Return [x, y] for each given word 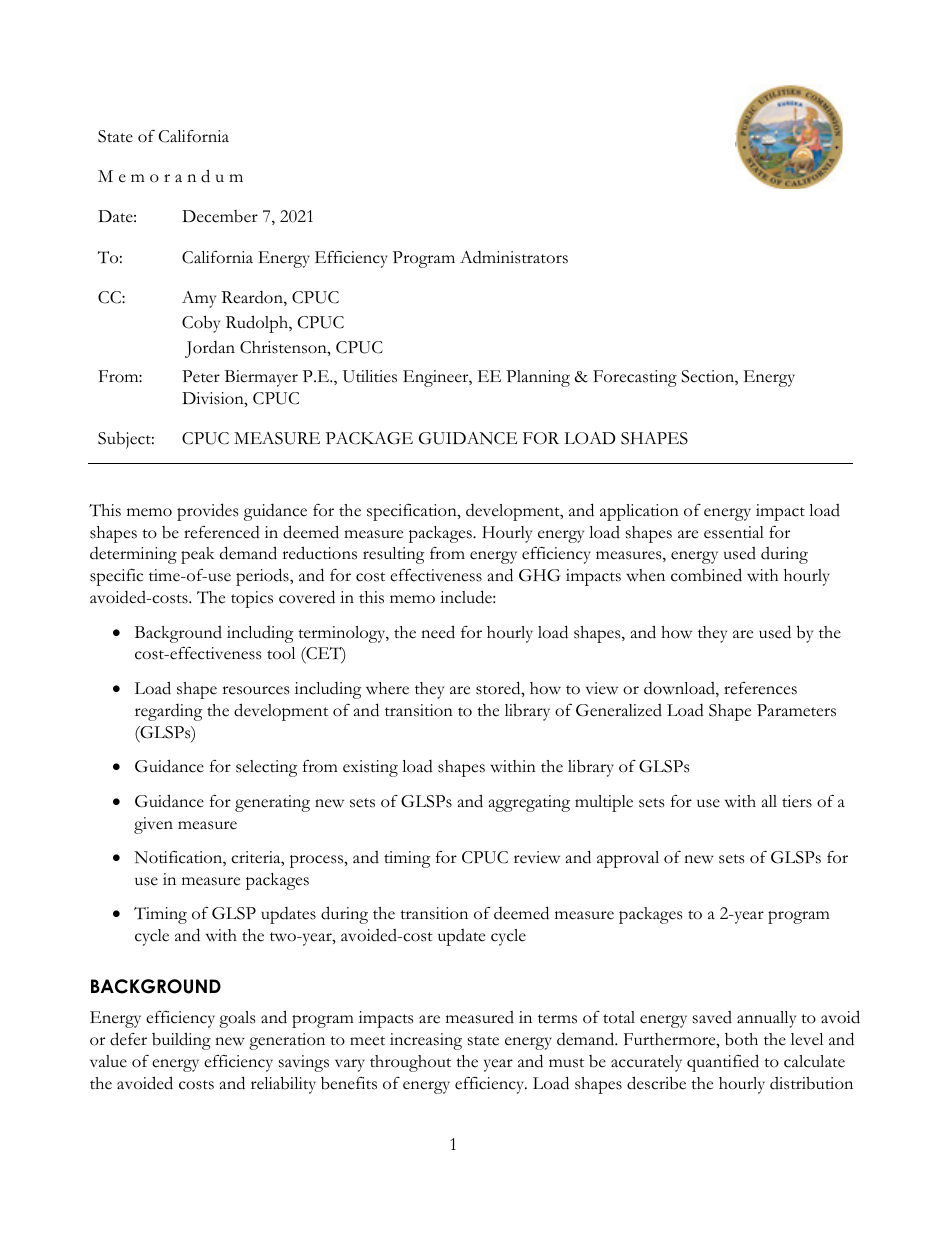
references [760, 688]
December [220, 216]
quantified [723, 1063]
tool [281, 653]
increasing [426, 1041]
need [438, 632]
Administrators [514, 257]
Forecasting [635, 378]
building [181, 1041]
